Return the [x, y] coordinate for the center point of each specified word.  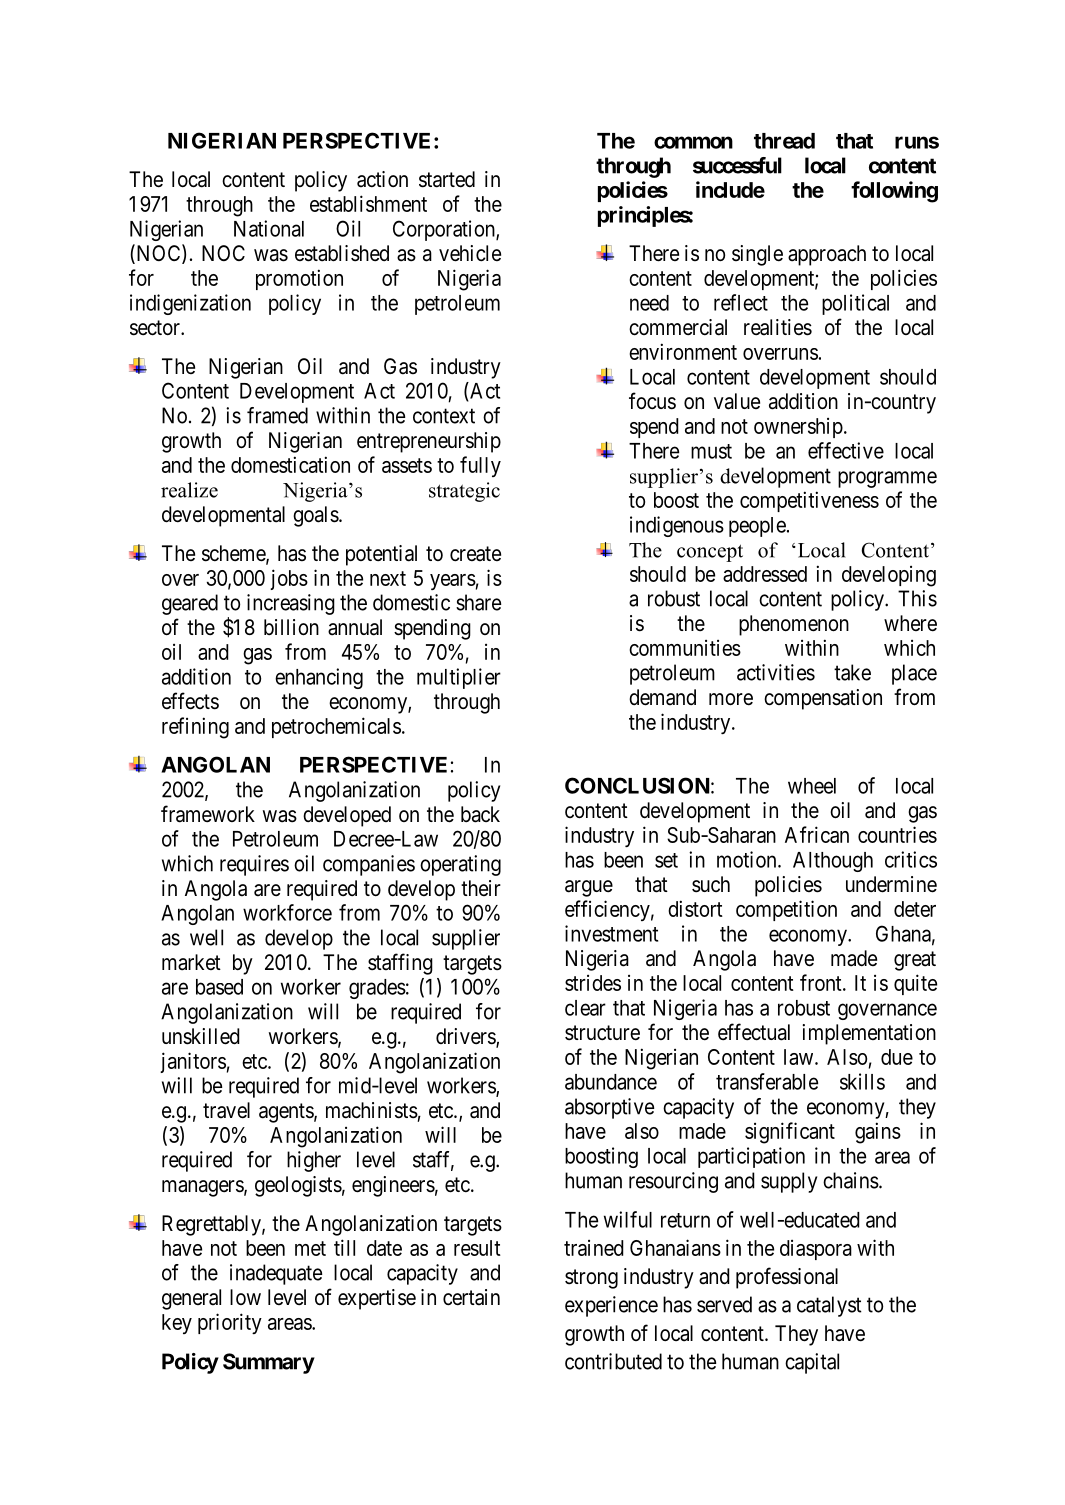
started [447, 179]
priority [230, 1323]
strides [593, 983]
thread [784, 141]
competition [786, 910]
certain [471, 1297]
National [269, 228]
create [475, 554]
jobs [289, 579]
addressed [765, 574]
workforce [287, 912]
